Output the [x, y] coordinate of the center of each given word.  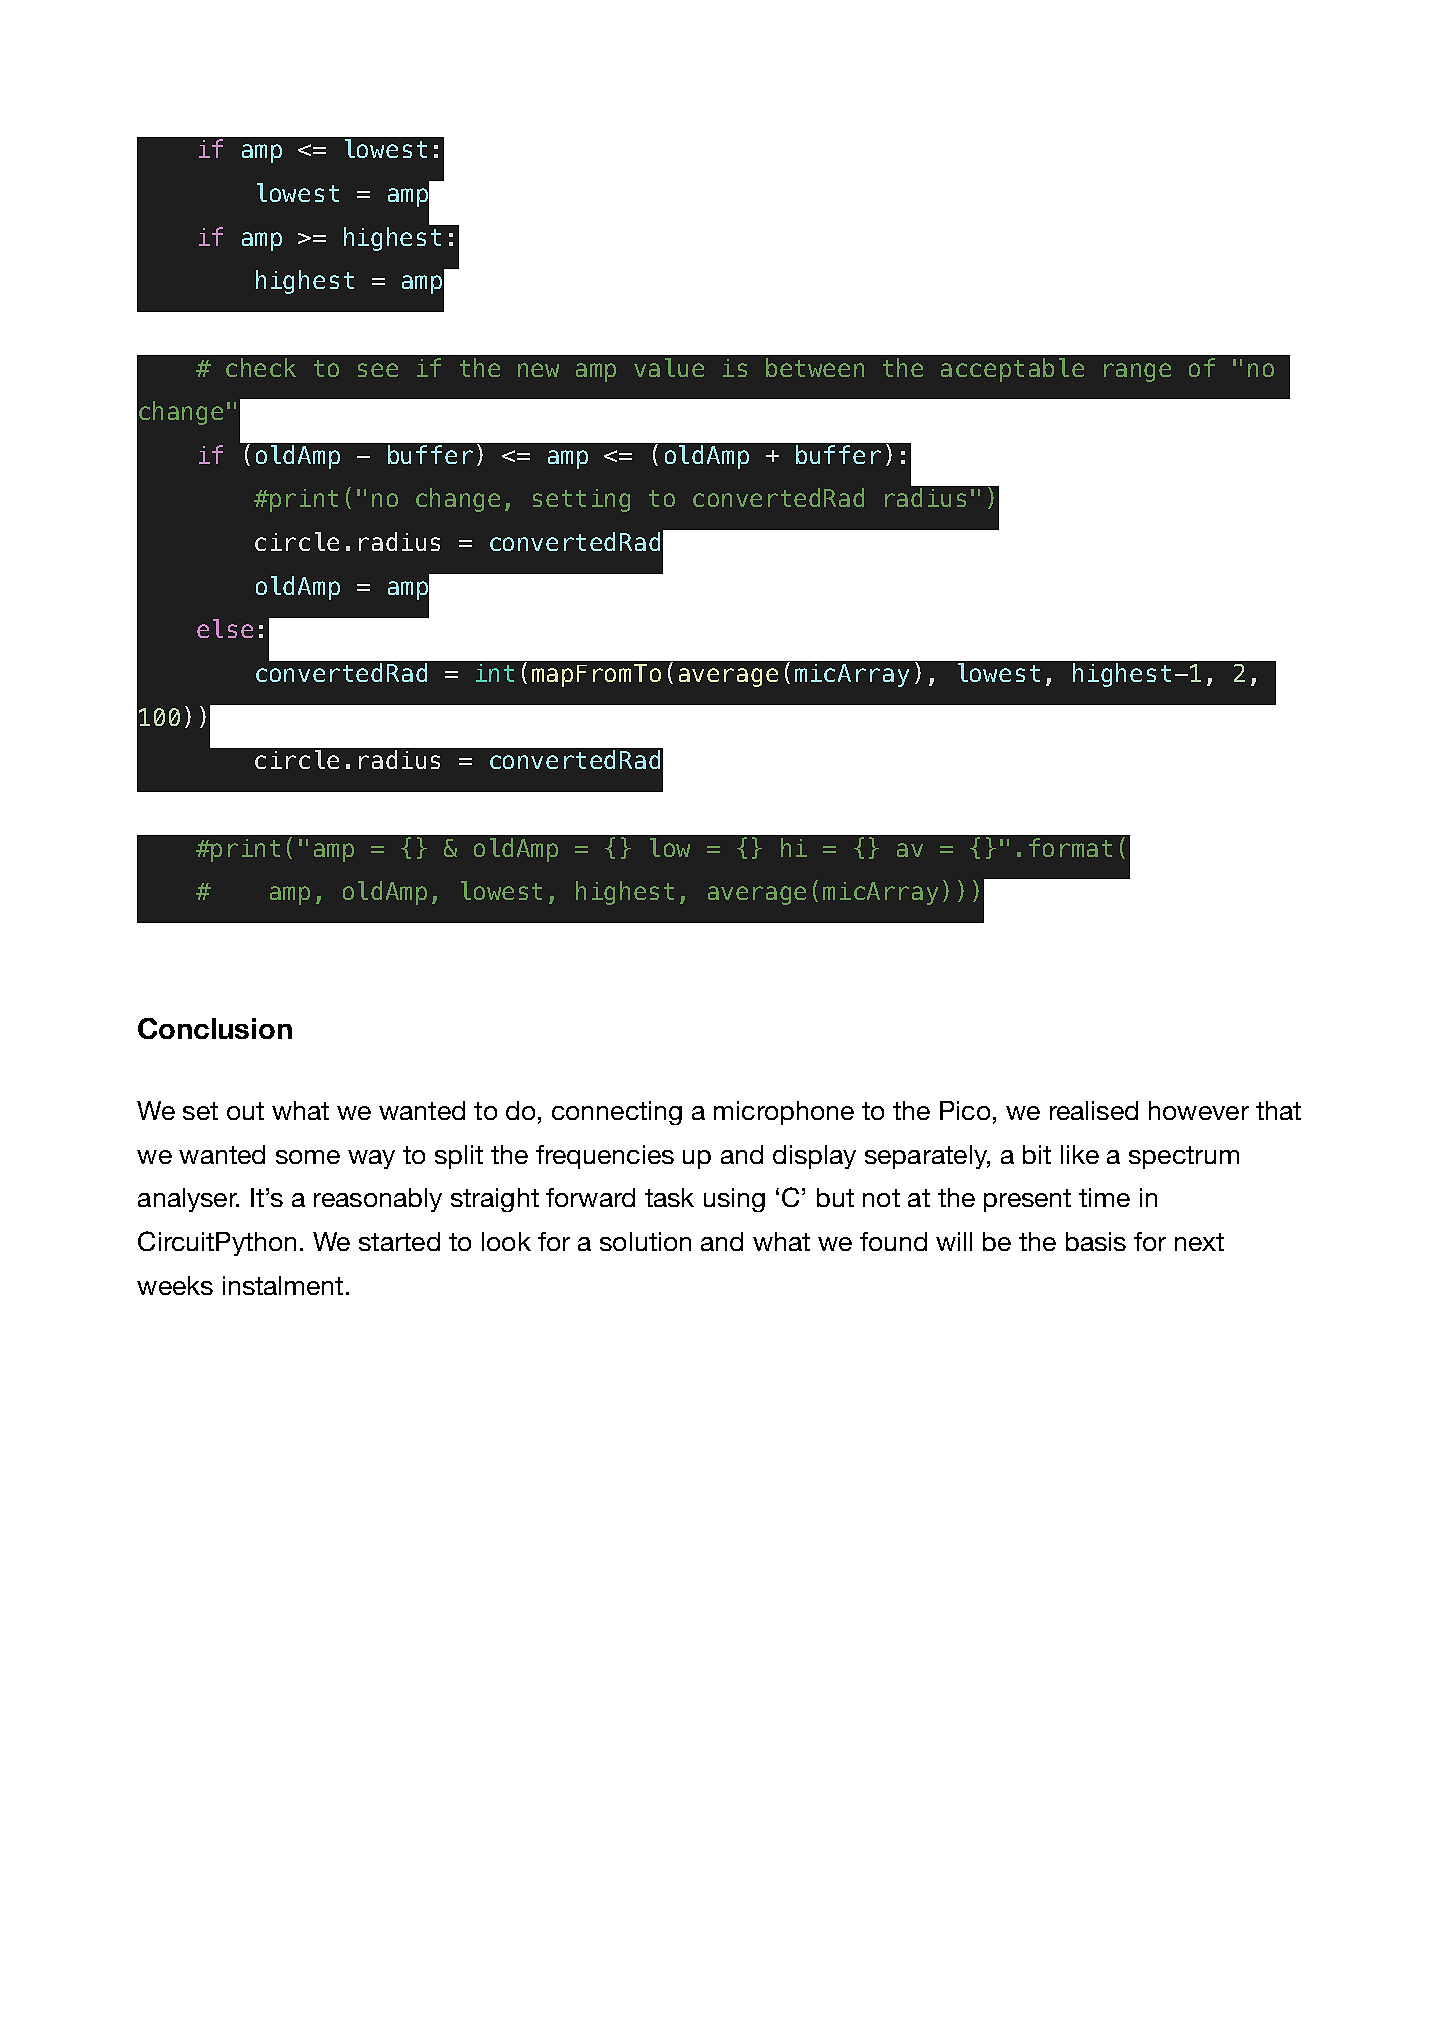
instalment [283, 1285]
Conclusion [215, 1028]
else [225, 628]
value [669, 367]
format [1070, 847]
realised [1094, 1110]
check [261, 367]
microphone [784, 1113]
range [1137, 372]
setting [581, 500]
